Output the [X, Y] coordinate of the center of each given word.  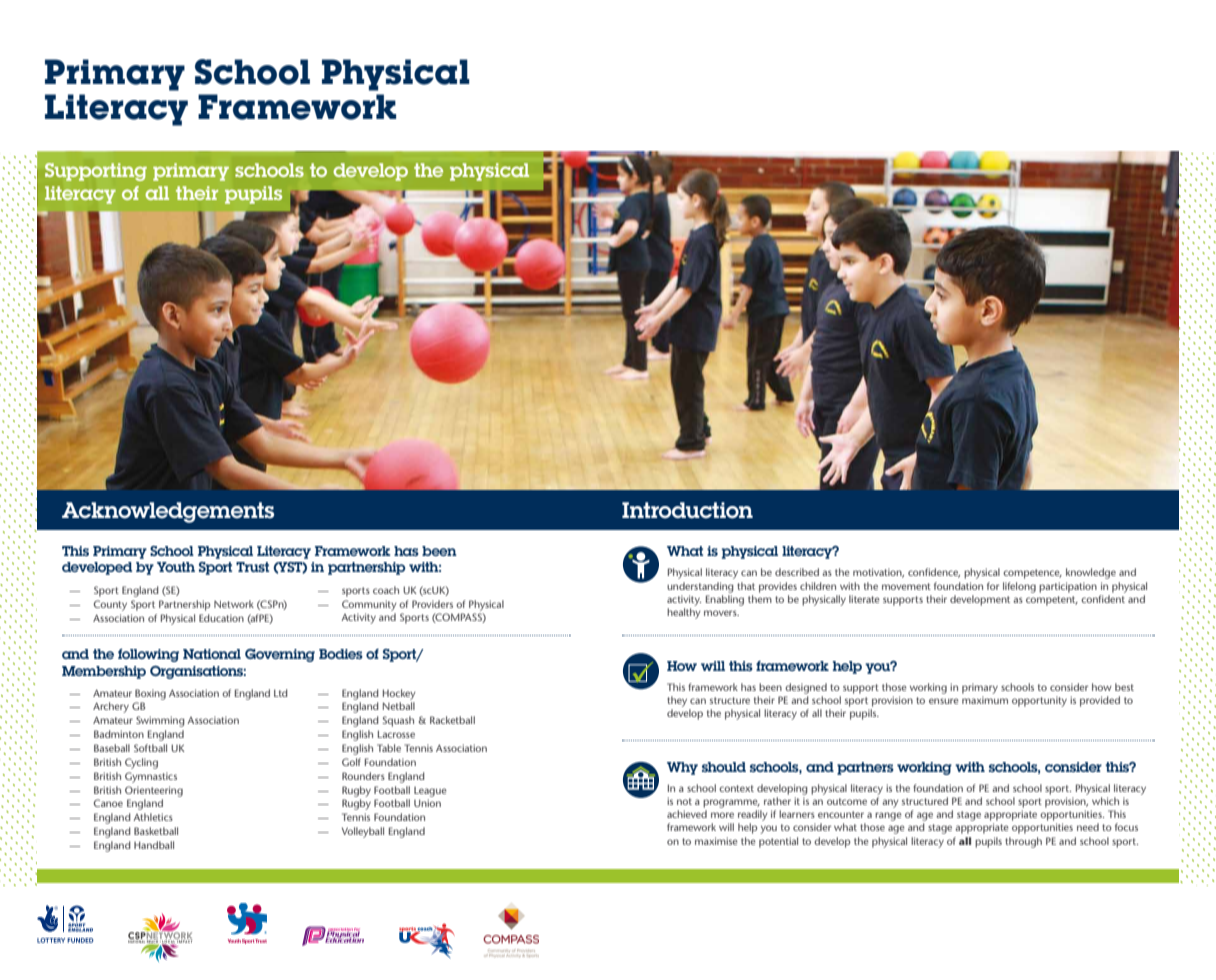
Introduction [687, 510]
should [724, 767]
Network [234, 604]
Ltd [281, 693]
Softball [150, 748]
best [1124, 687]
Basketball [156, 831]
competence [1032, 574]
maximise [716, 841]
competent [1052, 601]
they [677, 701]
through [1023, 842]
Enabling [725, 599]
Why [682, 768]
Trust [252, 567]
